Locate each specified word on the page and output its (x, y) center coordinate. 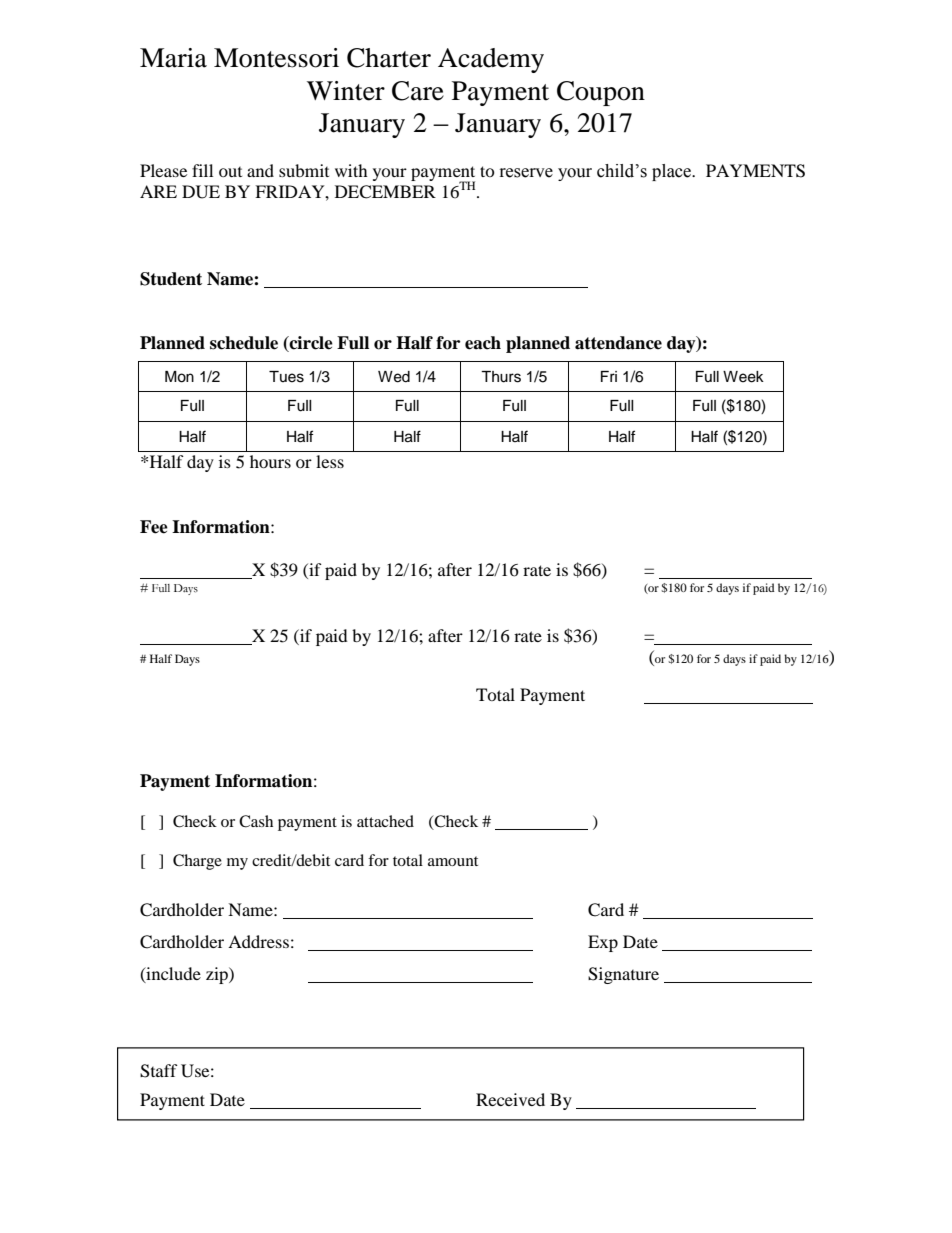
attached (385, 821)
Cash (256, 821)
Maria (173, 58)
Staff (159, 1071)
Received (510, 1099)
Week (743, 377)
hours (270, 461)
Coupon (601, 93)
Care (418, 91)
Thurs (501, 377)
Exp (603, 943)
